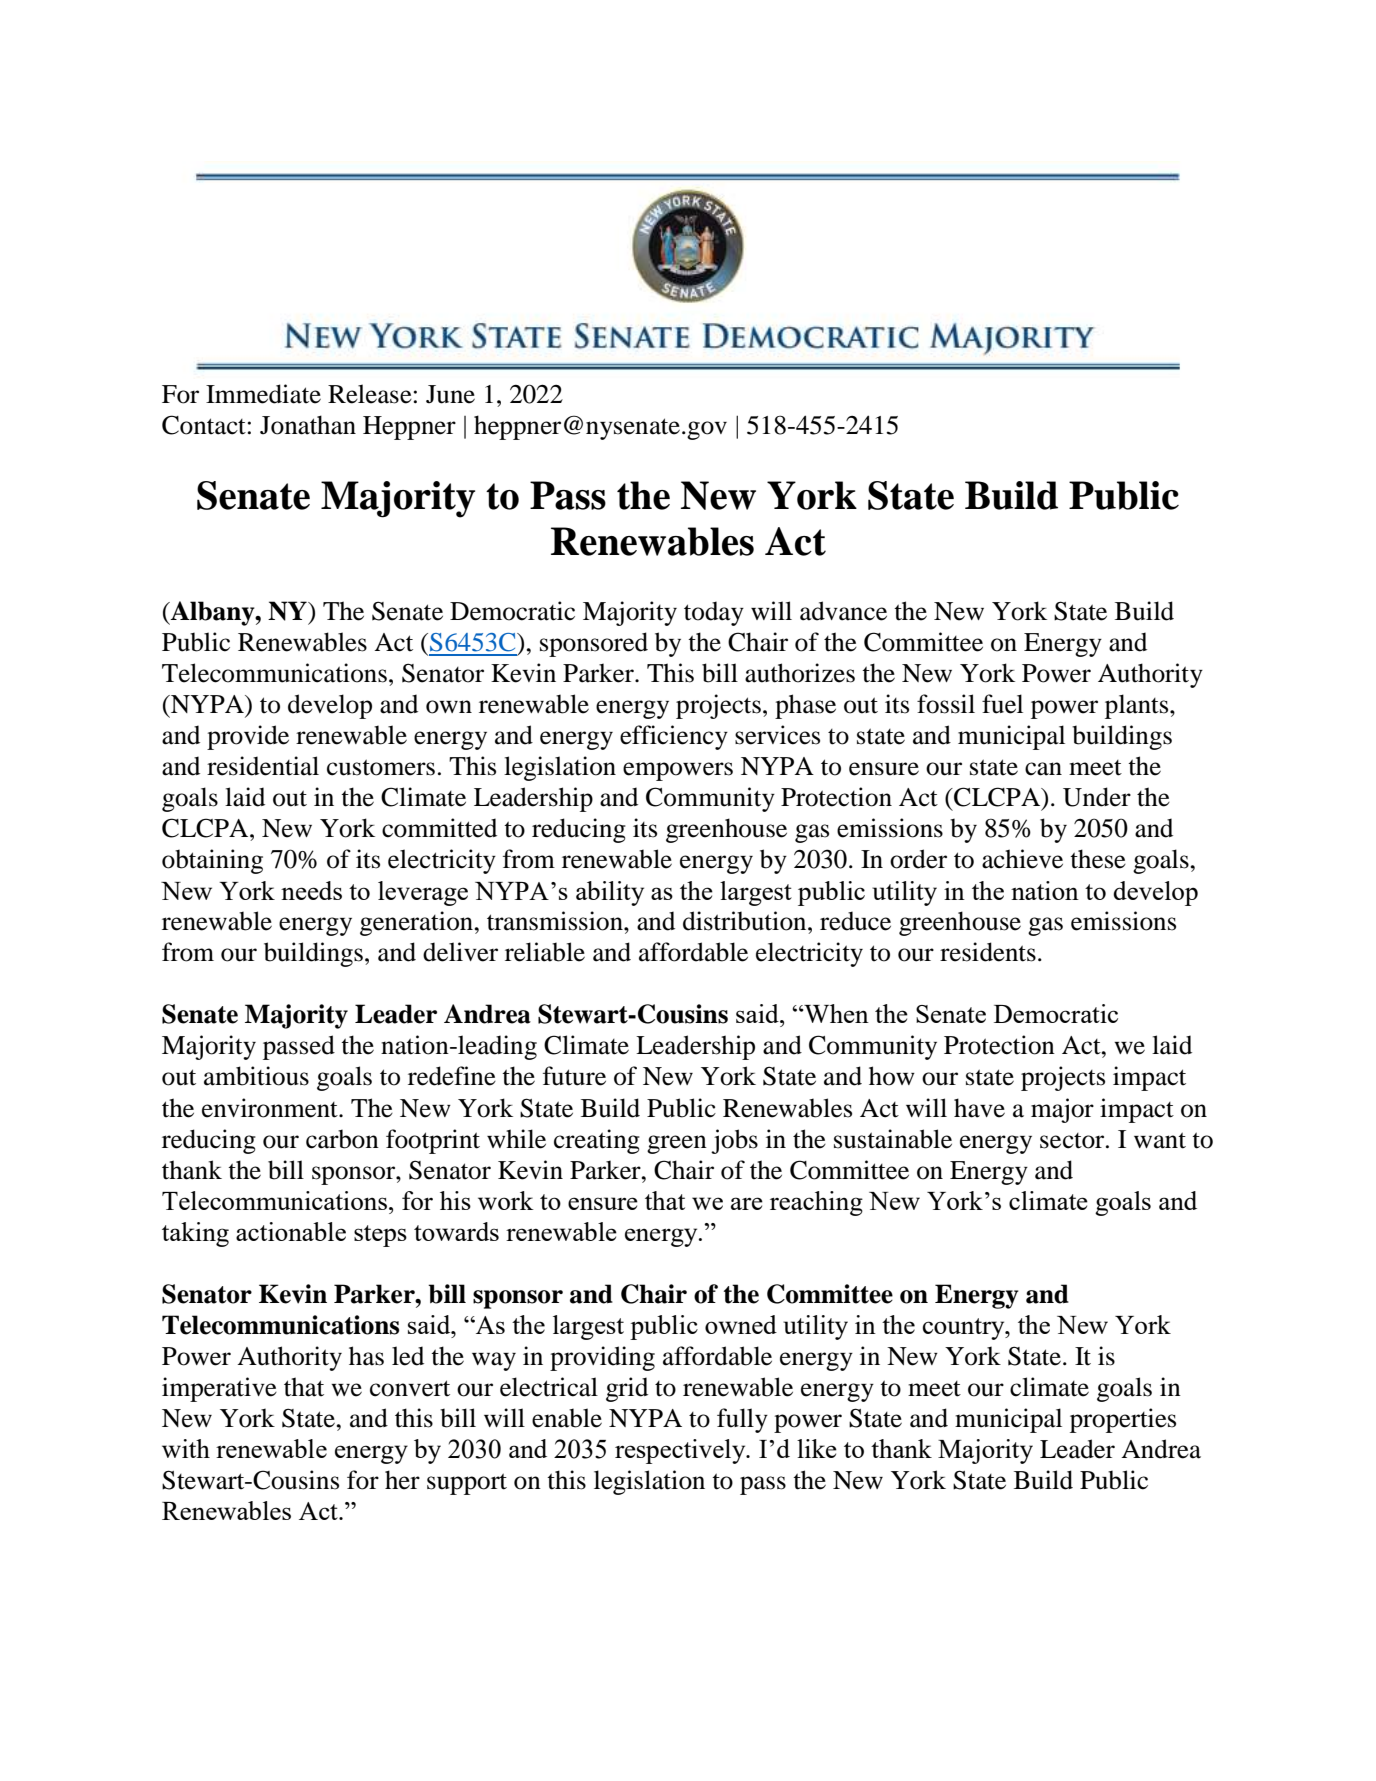 Image resolution: width=1376 pixels, height=1781 pixels. Describe the element at coordinates (1002, 704) in the image. I see `fuel` at that location.
